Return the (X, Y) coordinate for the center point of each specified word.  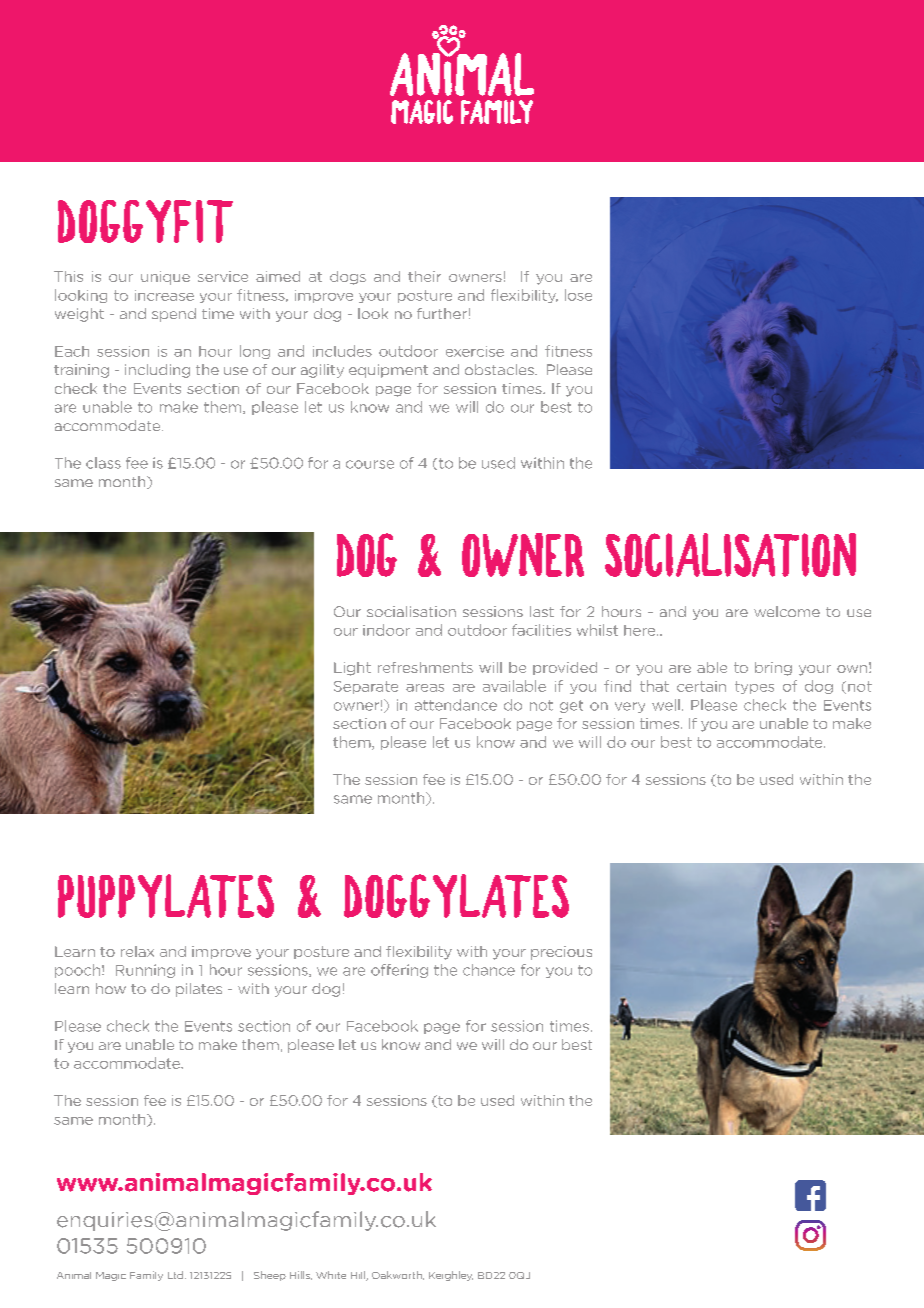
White (331, 1275)
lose (578, 295)
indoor (386, 630)
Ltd (175, 1275)
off (381, 970)
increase (164, 295)
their (424, 276)
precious (561, 953)
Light (352, 669)
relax (137, 951)
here (641, 630)
